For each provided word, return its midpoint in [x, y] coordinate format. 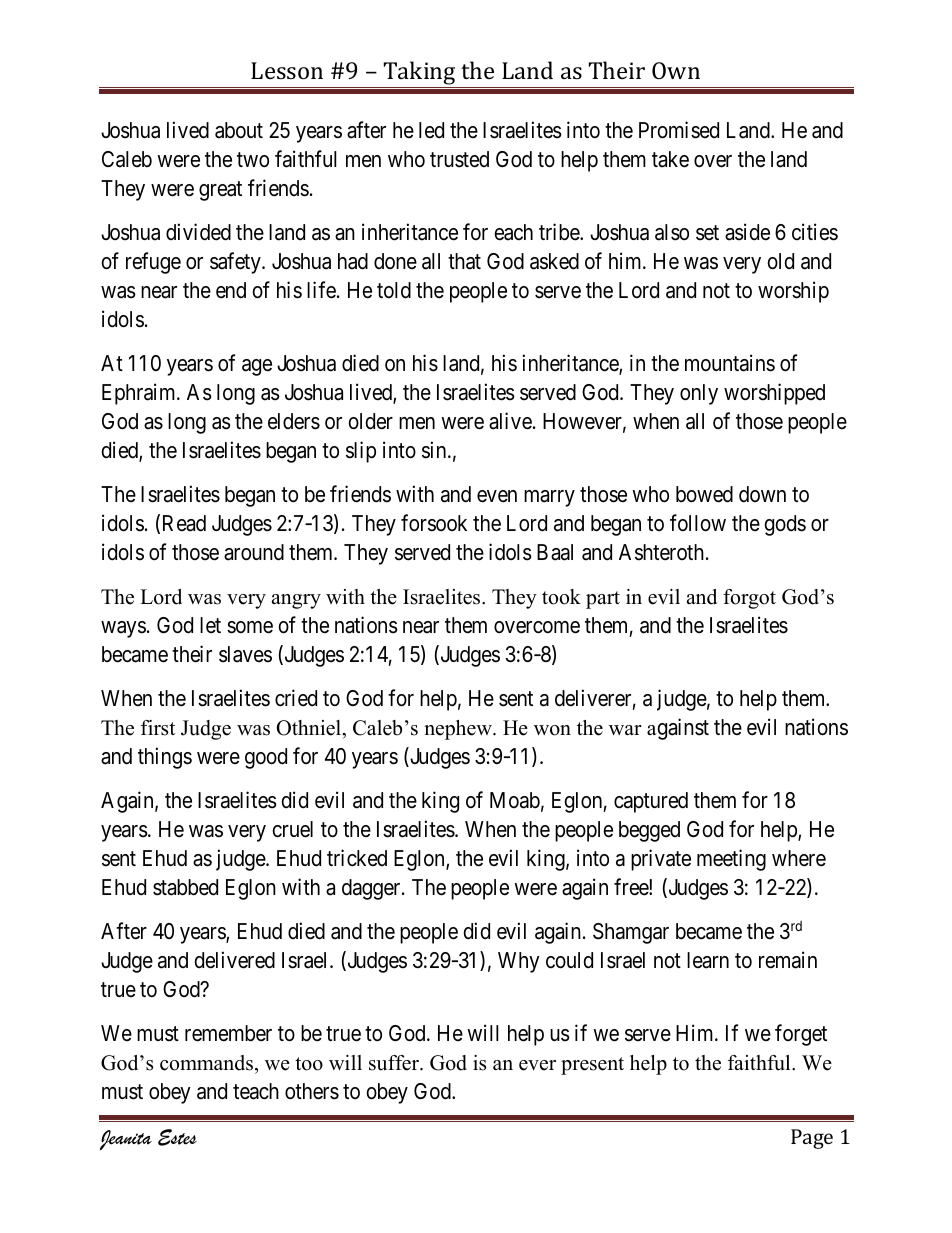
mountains [730, 363]
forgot [749, 599]
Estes [177, 1137]
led [431, 130]
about [239, 130]
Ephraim [140, 394]
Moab [515, 800]
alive [510, 421]
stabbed [185, 887]
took [561, 597]
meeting [731, 860]
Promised [679, 130]
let [210, 625]
